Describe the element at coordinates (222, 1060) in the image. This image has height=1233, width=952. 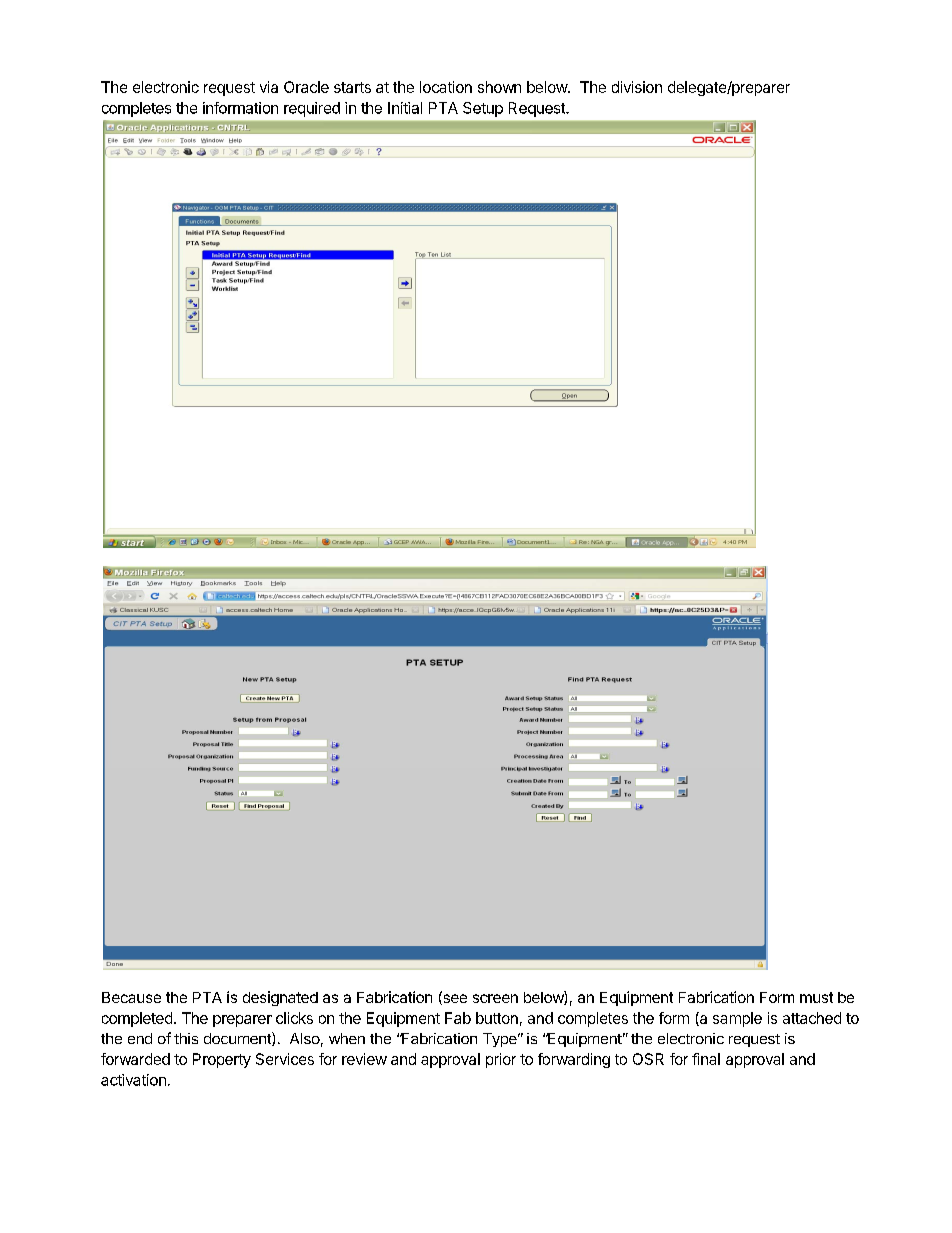
I see `Property` at that location.
